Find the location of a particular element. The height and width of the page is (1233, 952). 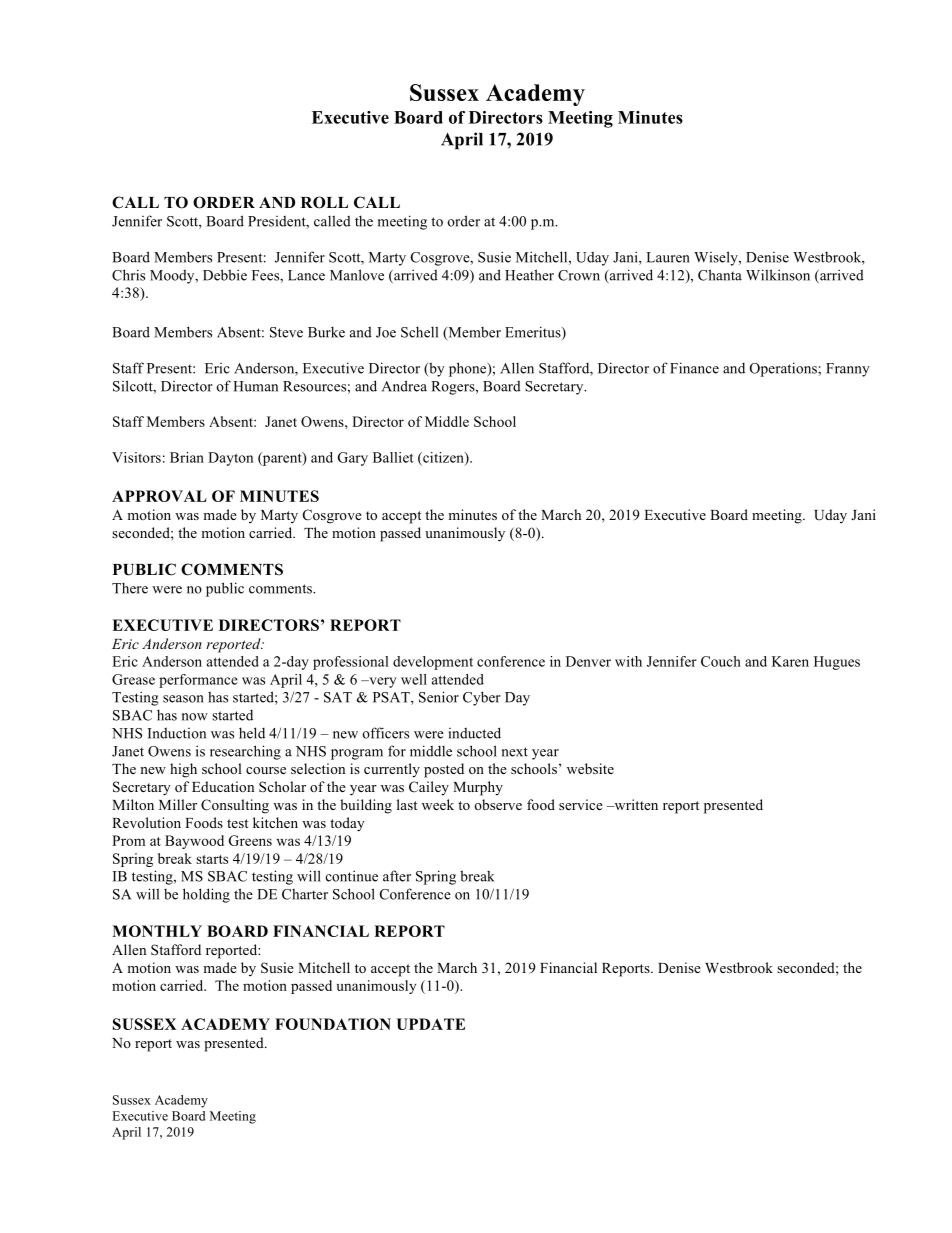

Couch is located at coordinates (721, 661).
